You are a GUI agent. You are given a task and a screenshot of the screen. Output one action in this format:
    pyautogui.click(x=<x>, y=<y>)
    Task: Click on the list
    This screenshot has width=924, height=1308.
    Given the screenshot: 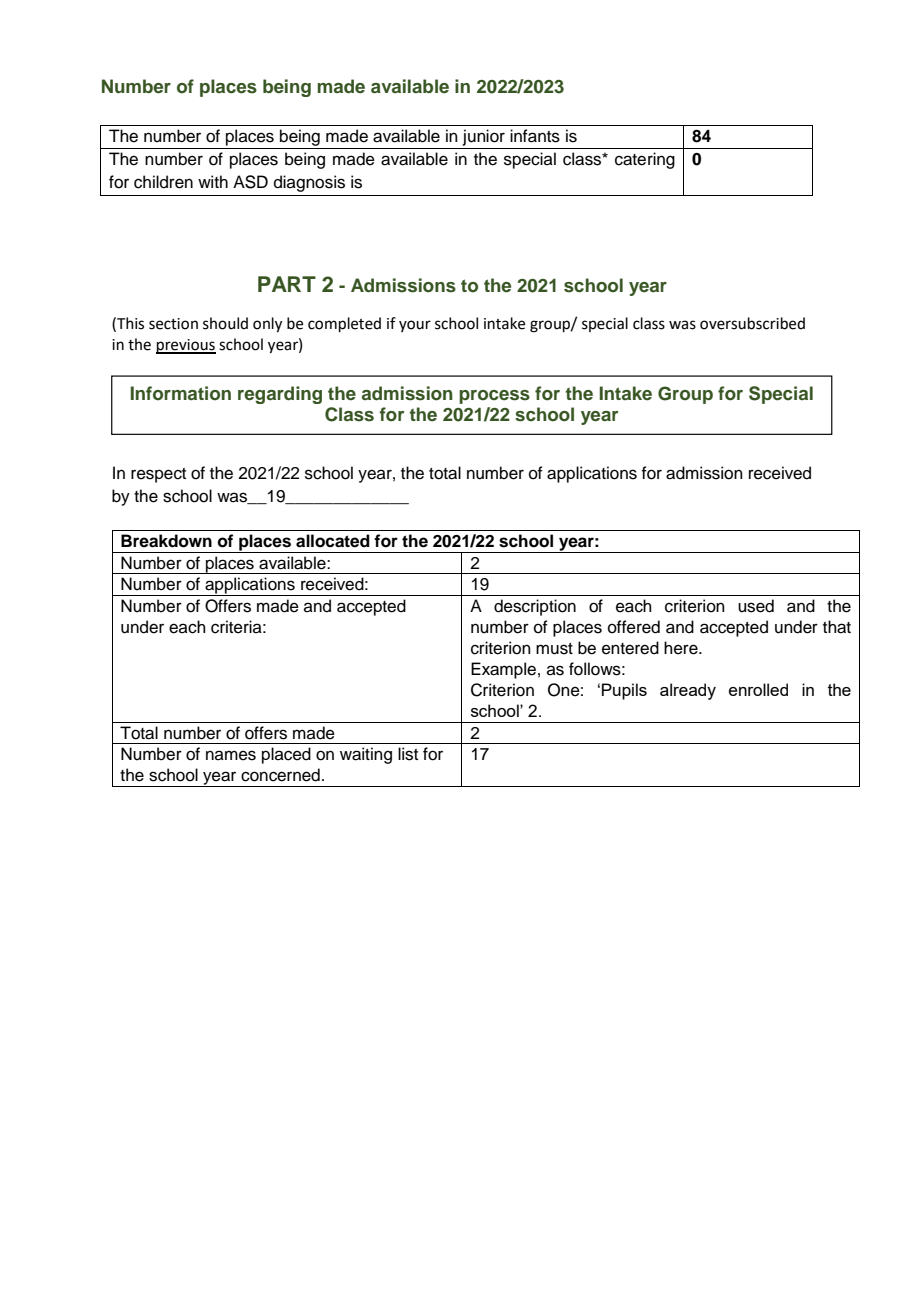 What is the action you would take?
    pyautogui.click(x=408, y=754)
